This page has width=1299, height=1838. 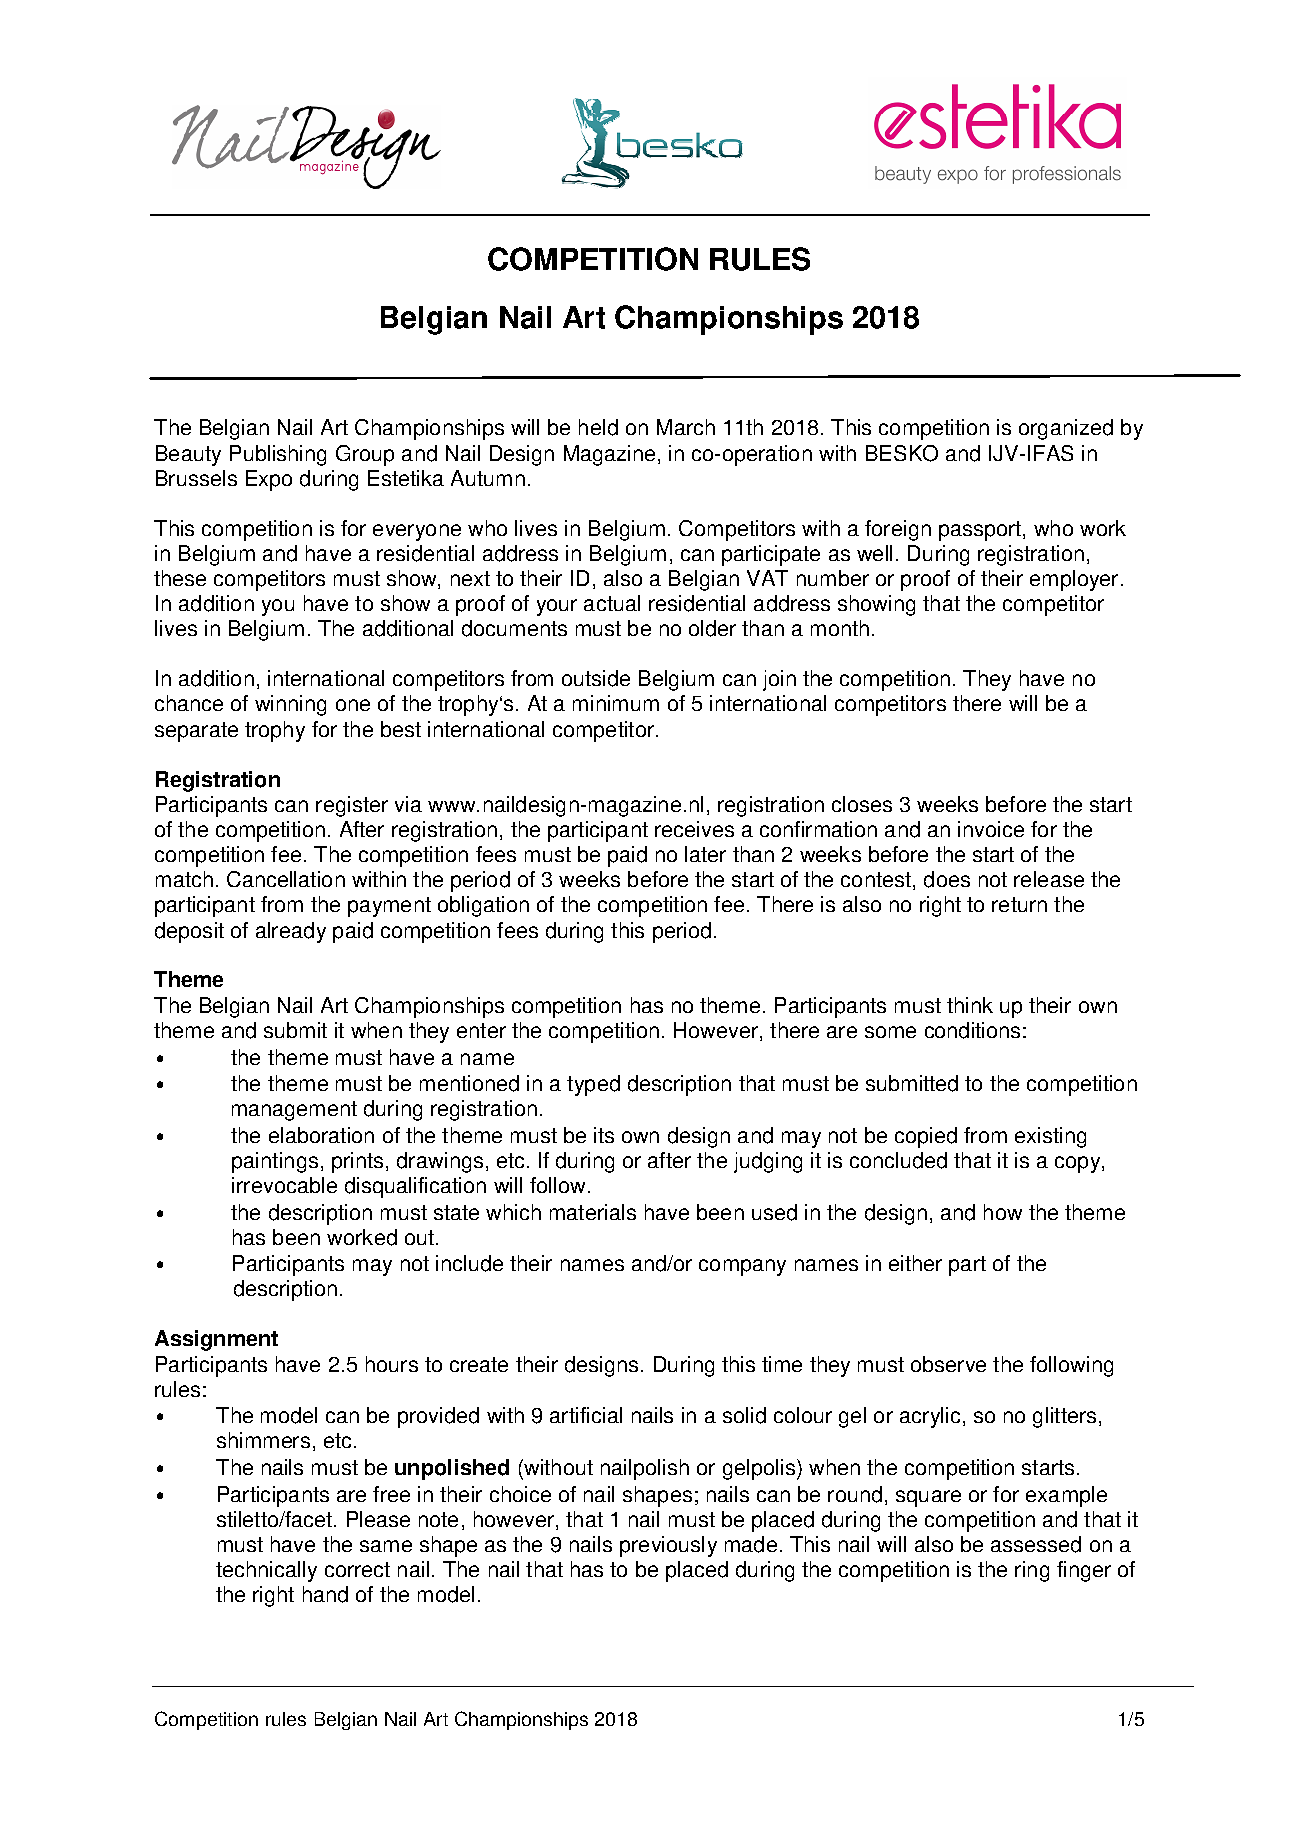 I want to click on held, so click(x=598, y=427).
